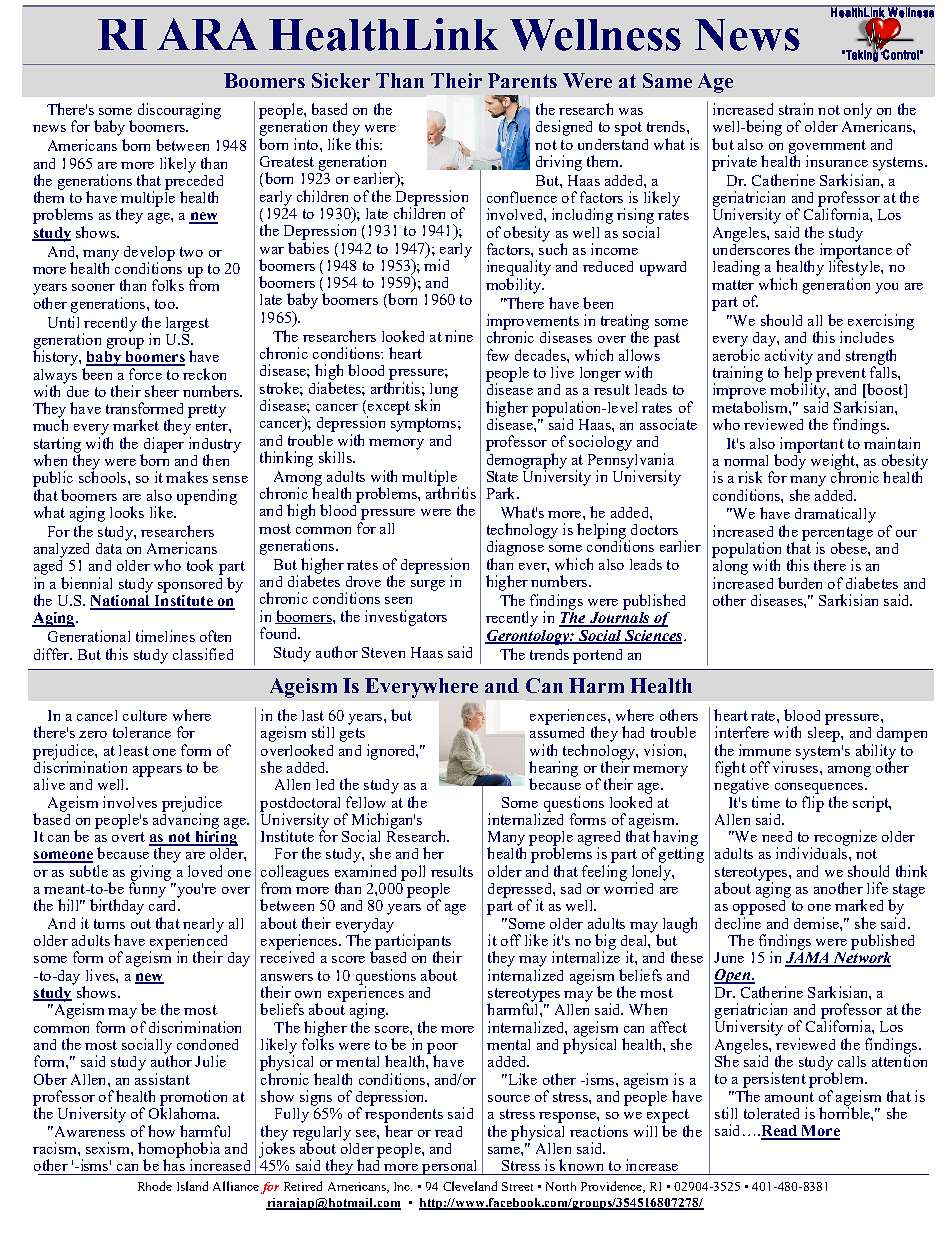  Describe the element at coordinates (502, 476) in the page. I see `State` at that location.
